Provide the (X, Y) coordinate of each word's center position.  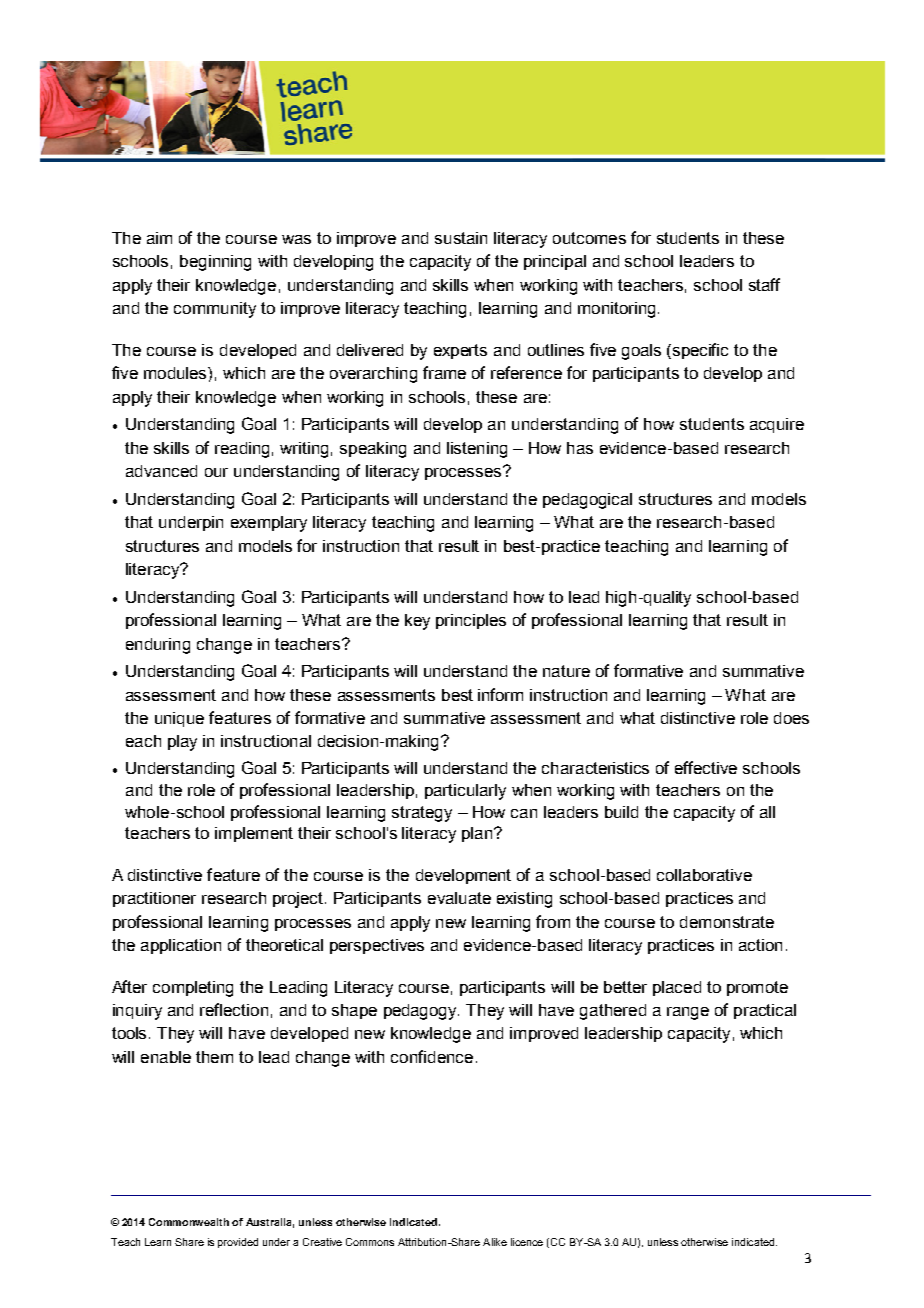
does (791, 718)
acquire (777, 425)
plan (478, 834)
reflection (234, 1009)
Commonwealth (189, 1222)
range (688, 1013)
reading (242, 450)
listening (477, 450)
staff (764, 284)
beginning (215, 263)
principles (471, 621)
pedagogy (421, 1012)
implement (254, 834)
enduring (158, 646)
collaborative (704, 875)
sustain (461, 238)
